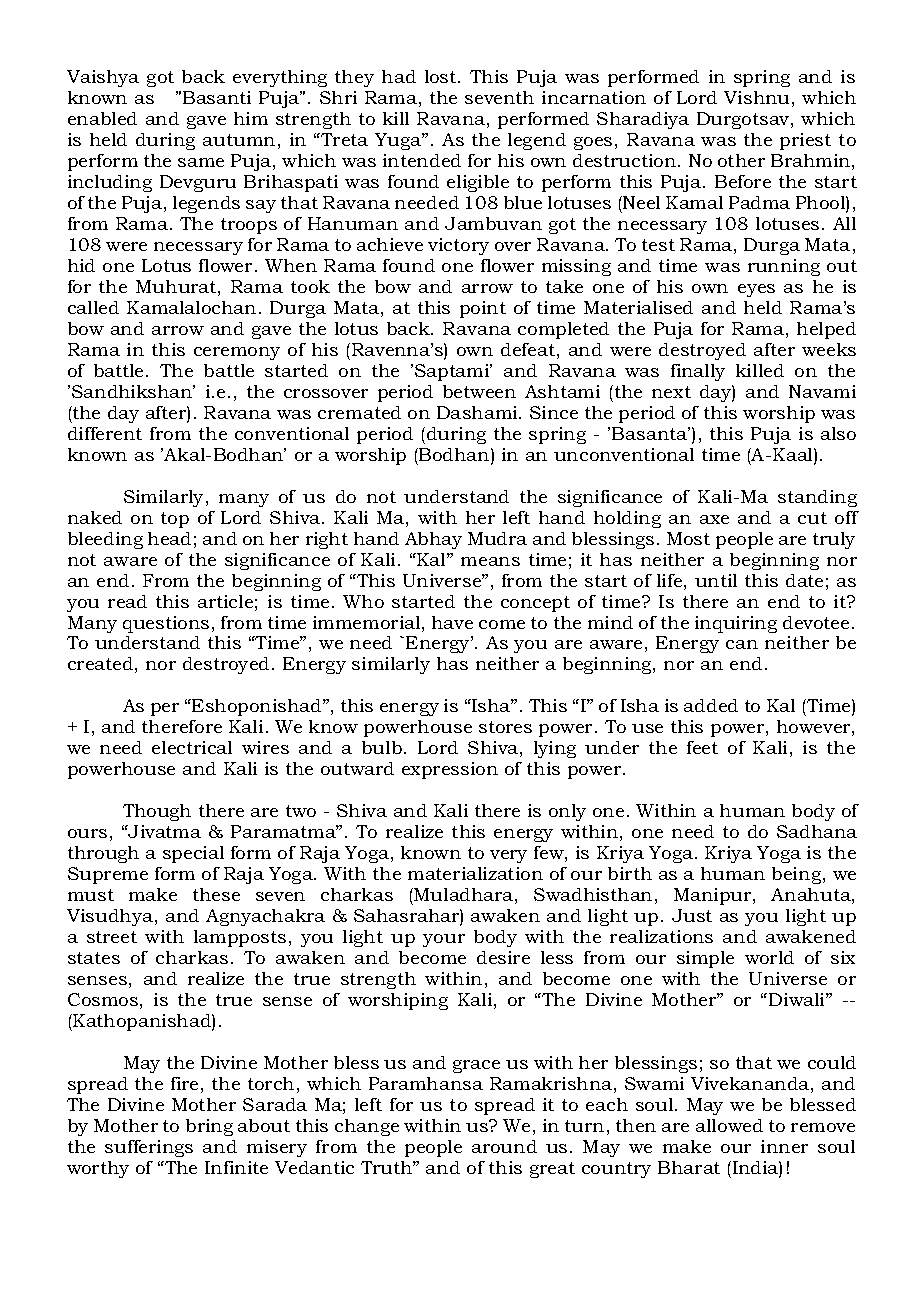 This screenshot has width=924, height=1307. What do you see at coordinates (102, 118) in the screenshot?
I see `enabled` at bounding box center [102, 118].
